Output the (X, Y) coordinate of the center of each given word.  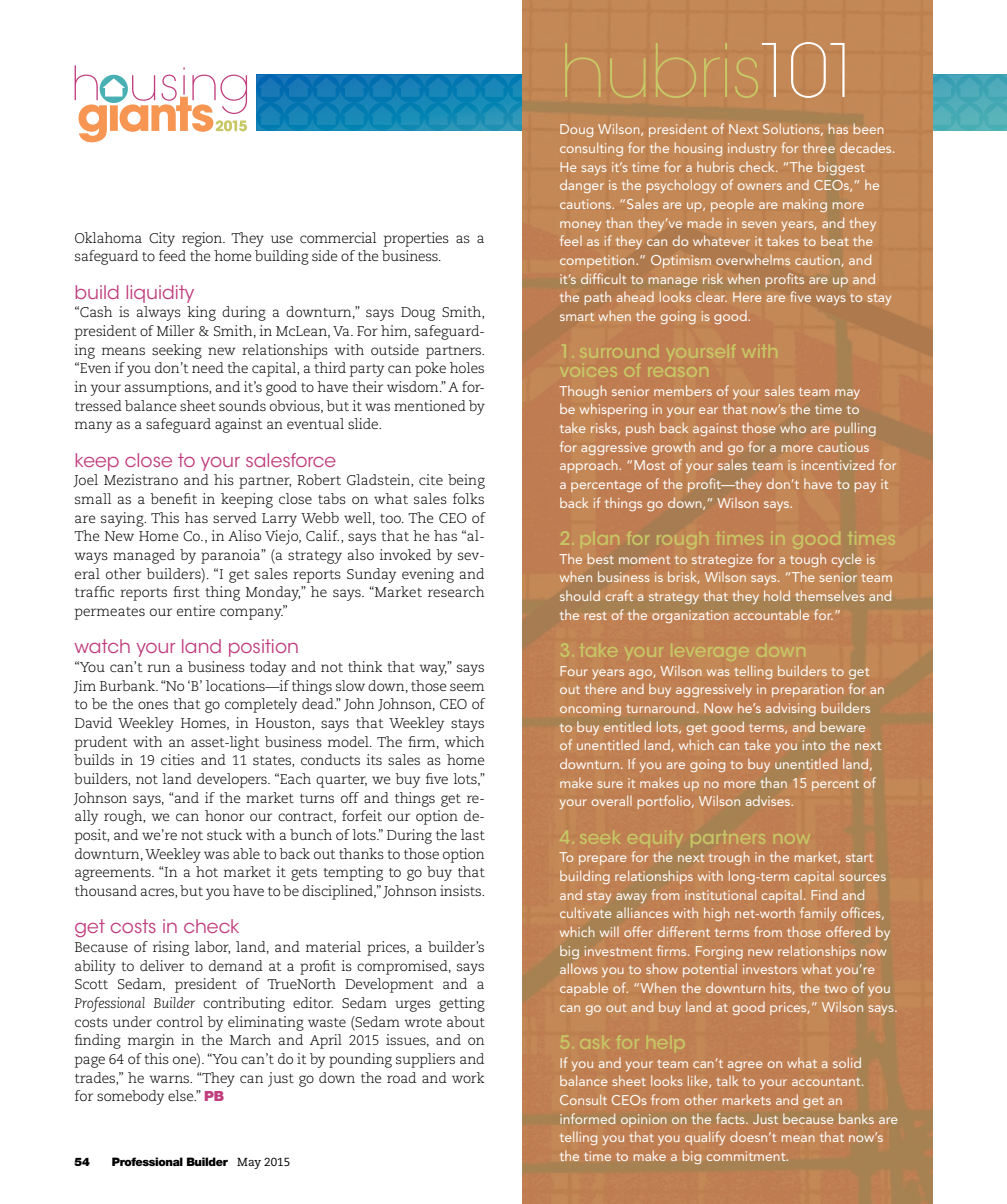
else (182, 1095)
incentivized (838, 464)
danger (582, 186)
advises (769, 801)
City (162, 239)
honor (224, 815)
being (466, 481)
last (473, 834)
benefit (173, 498)
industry (752, 149)
